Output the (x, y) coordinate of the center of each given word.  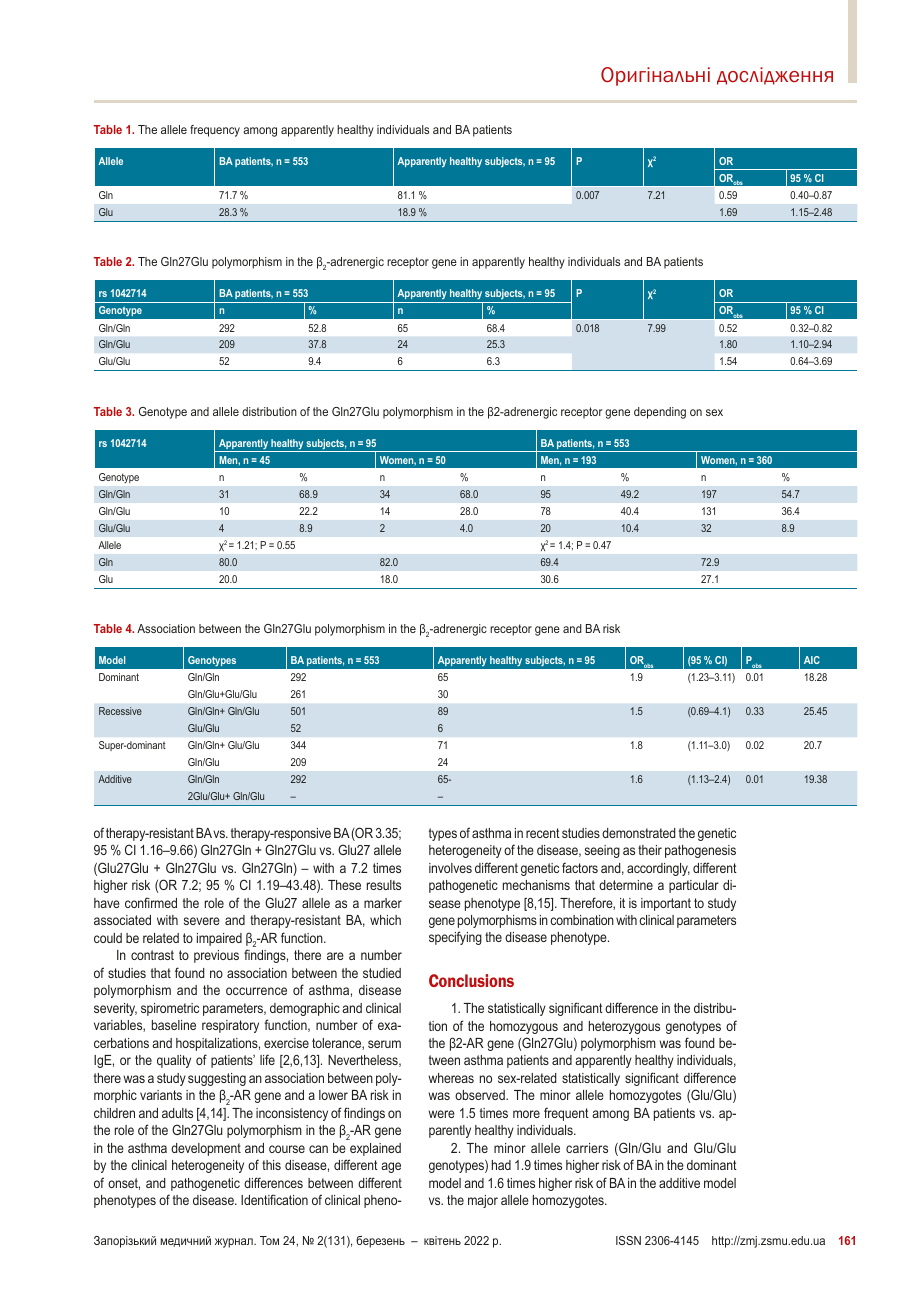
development (206, 1149)
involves (450, 868)
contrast (152, 955)
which (385, 920)
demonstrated (639, 833)
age (391, 1167)
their (650, 850)
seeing (602, 851)
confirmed (151, 902)
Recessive (120, 711)
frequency (215, 131)
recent (543, 833)
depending (660, 413)
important (666, 904)
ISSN (628, 1240)
